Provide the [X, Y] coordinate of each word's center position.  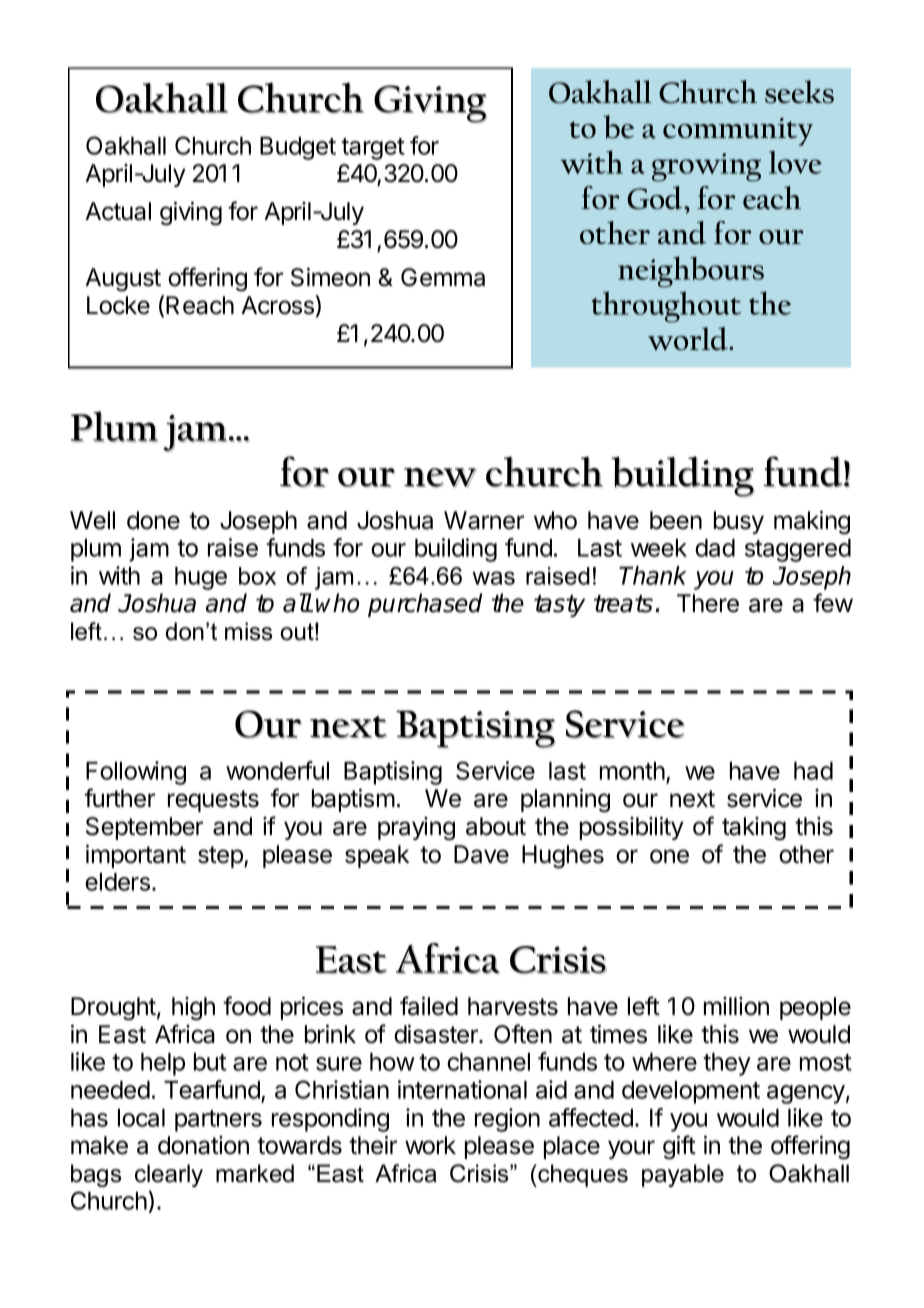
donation [203, 1145]
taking [754, 829]
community [738, 132]
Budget [298, 148]
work [430, 1145]
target [373, 149]
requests [213, 801]
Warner [484, 520]
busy [739, 522]
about [496, 826]
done [153, 520]
